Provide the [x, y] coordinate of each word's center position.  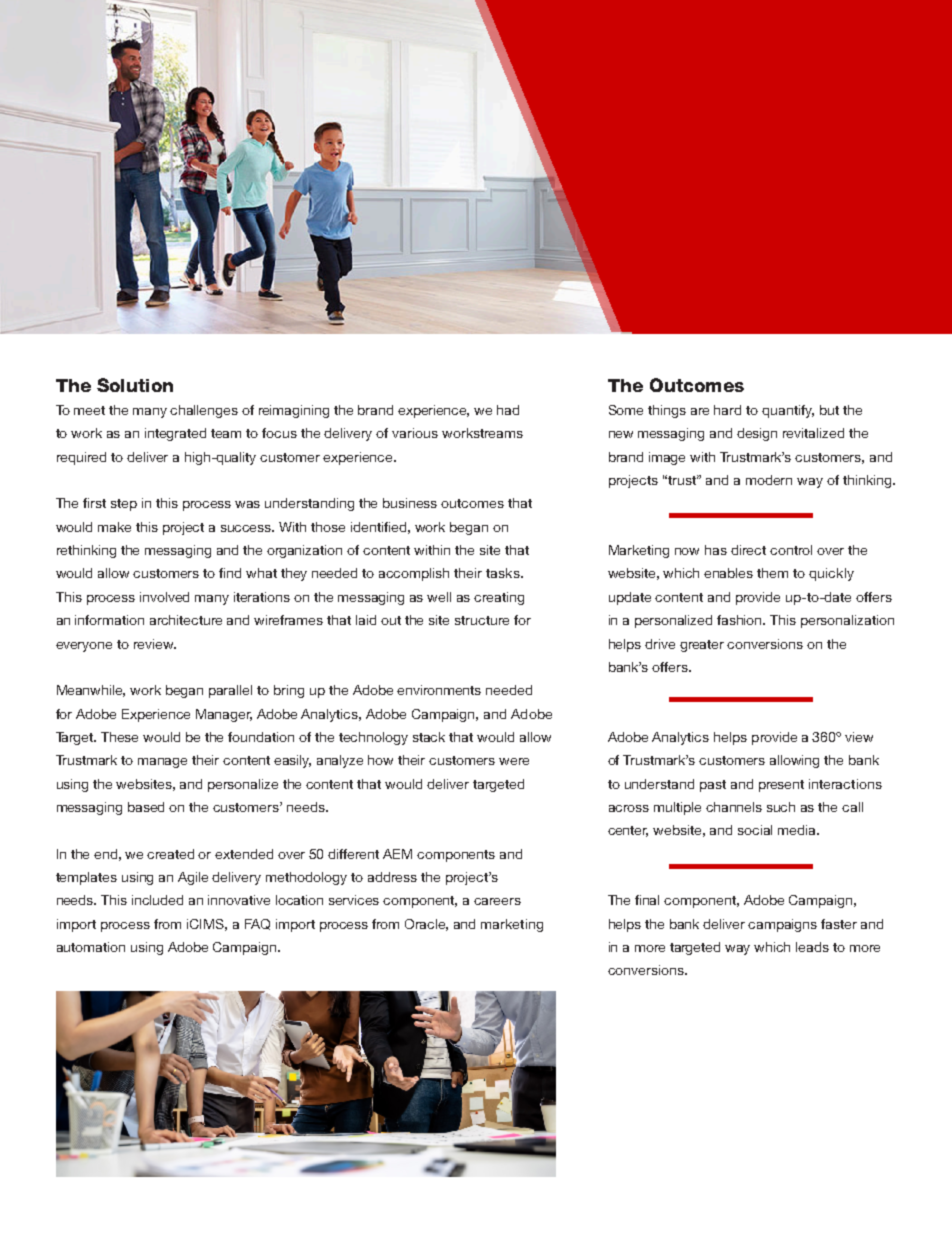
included [157, 900]
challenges [204, 411]
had [508, 410]
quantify [788, 411]
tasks [504, 573]
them [772, 573]
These [119, 737]
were [514, 761]
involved [164, 597]
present [781, 786]
